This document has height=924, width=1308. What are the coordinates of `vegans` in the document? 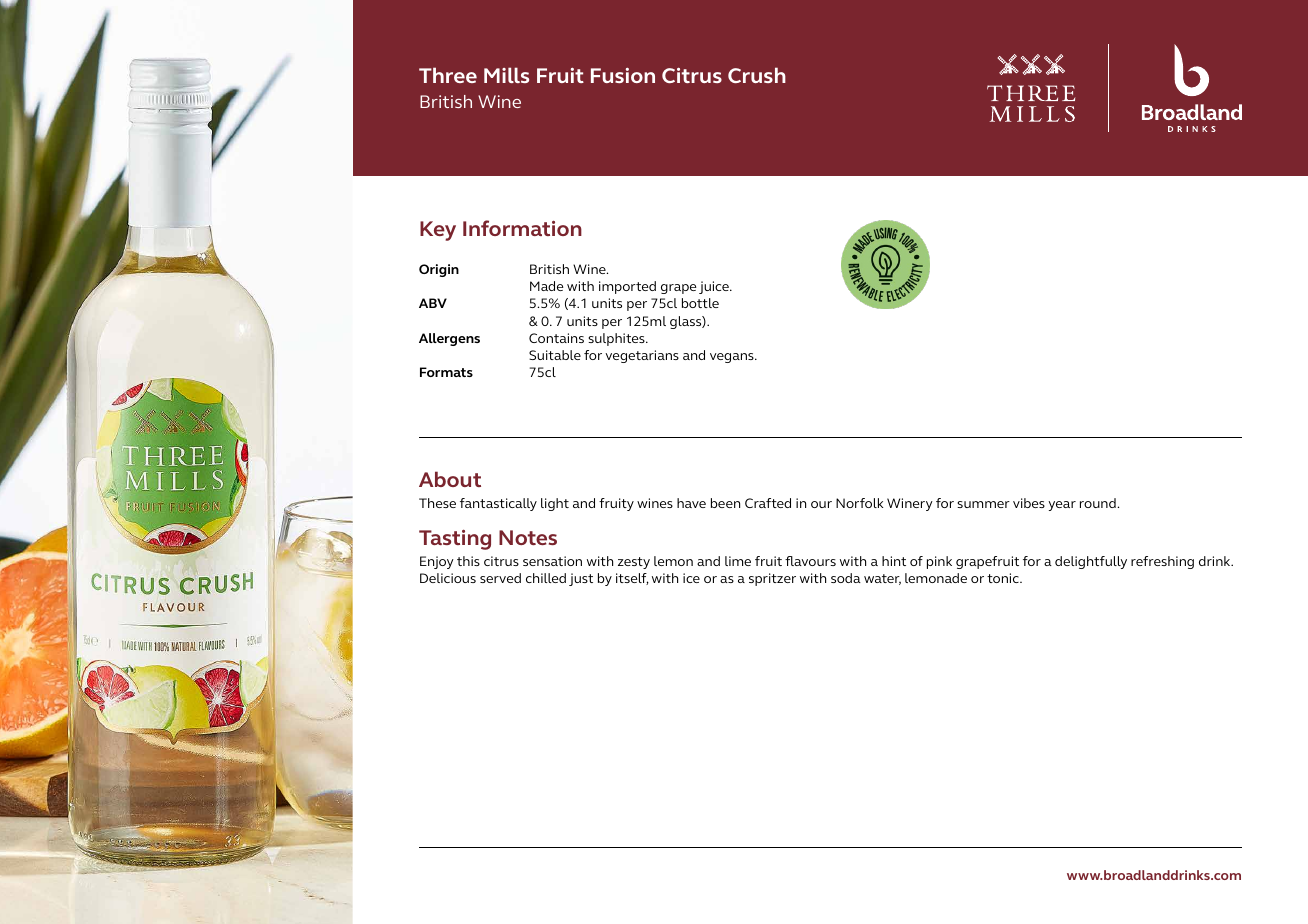 It's located at (733, 358).
